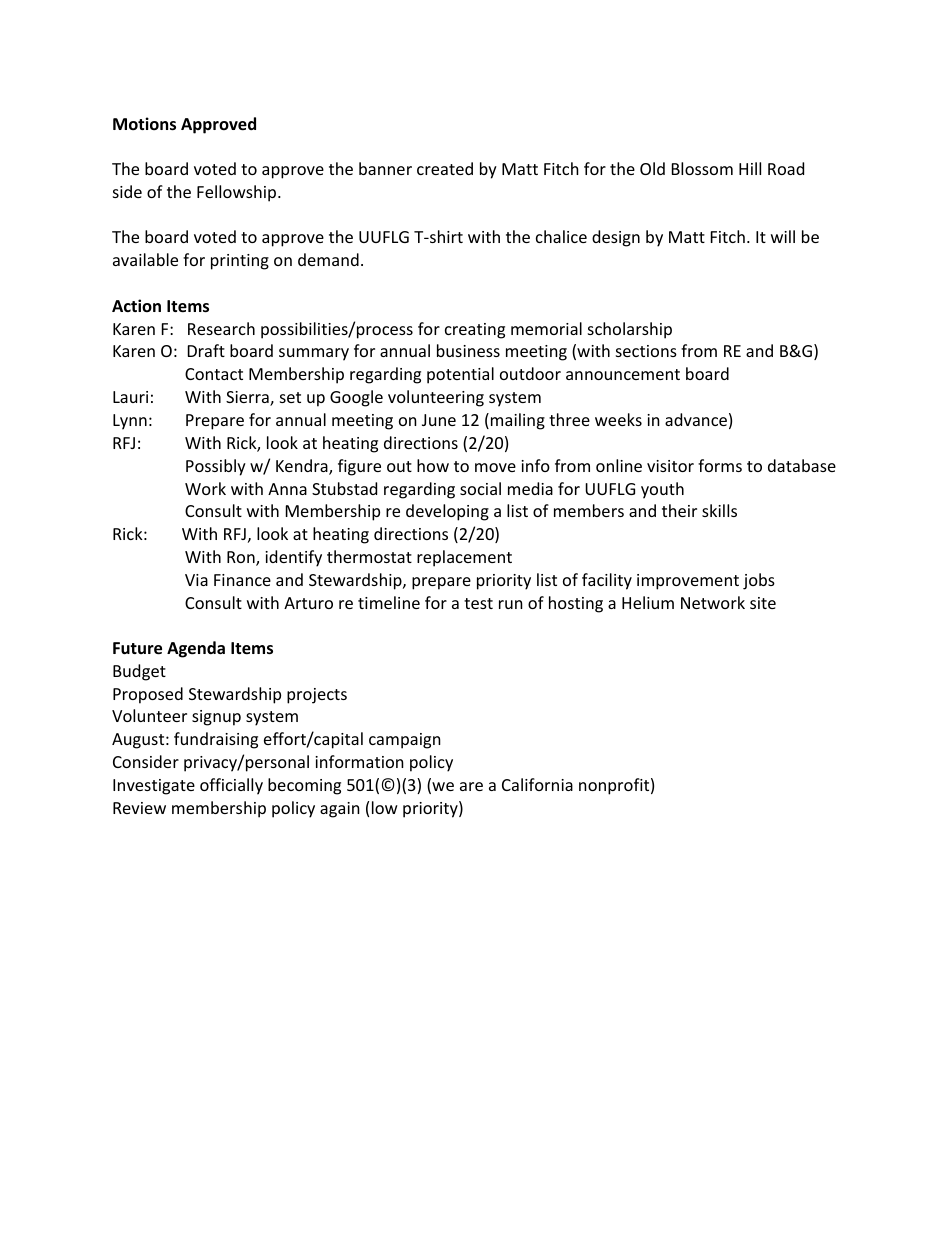 This screenshot has height=1233, width=952. I want to click on Motions, so click(144, 124).
